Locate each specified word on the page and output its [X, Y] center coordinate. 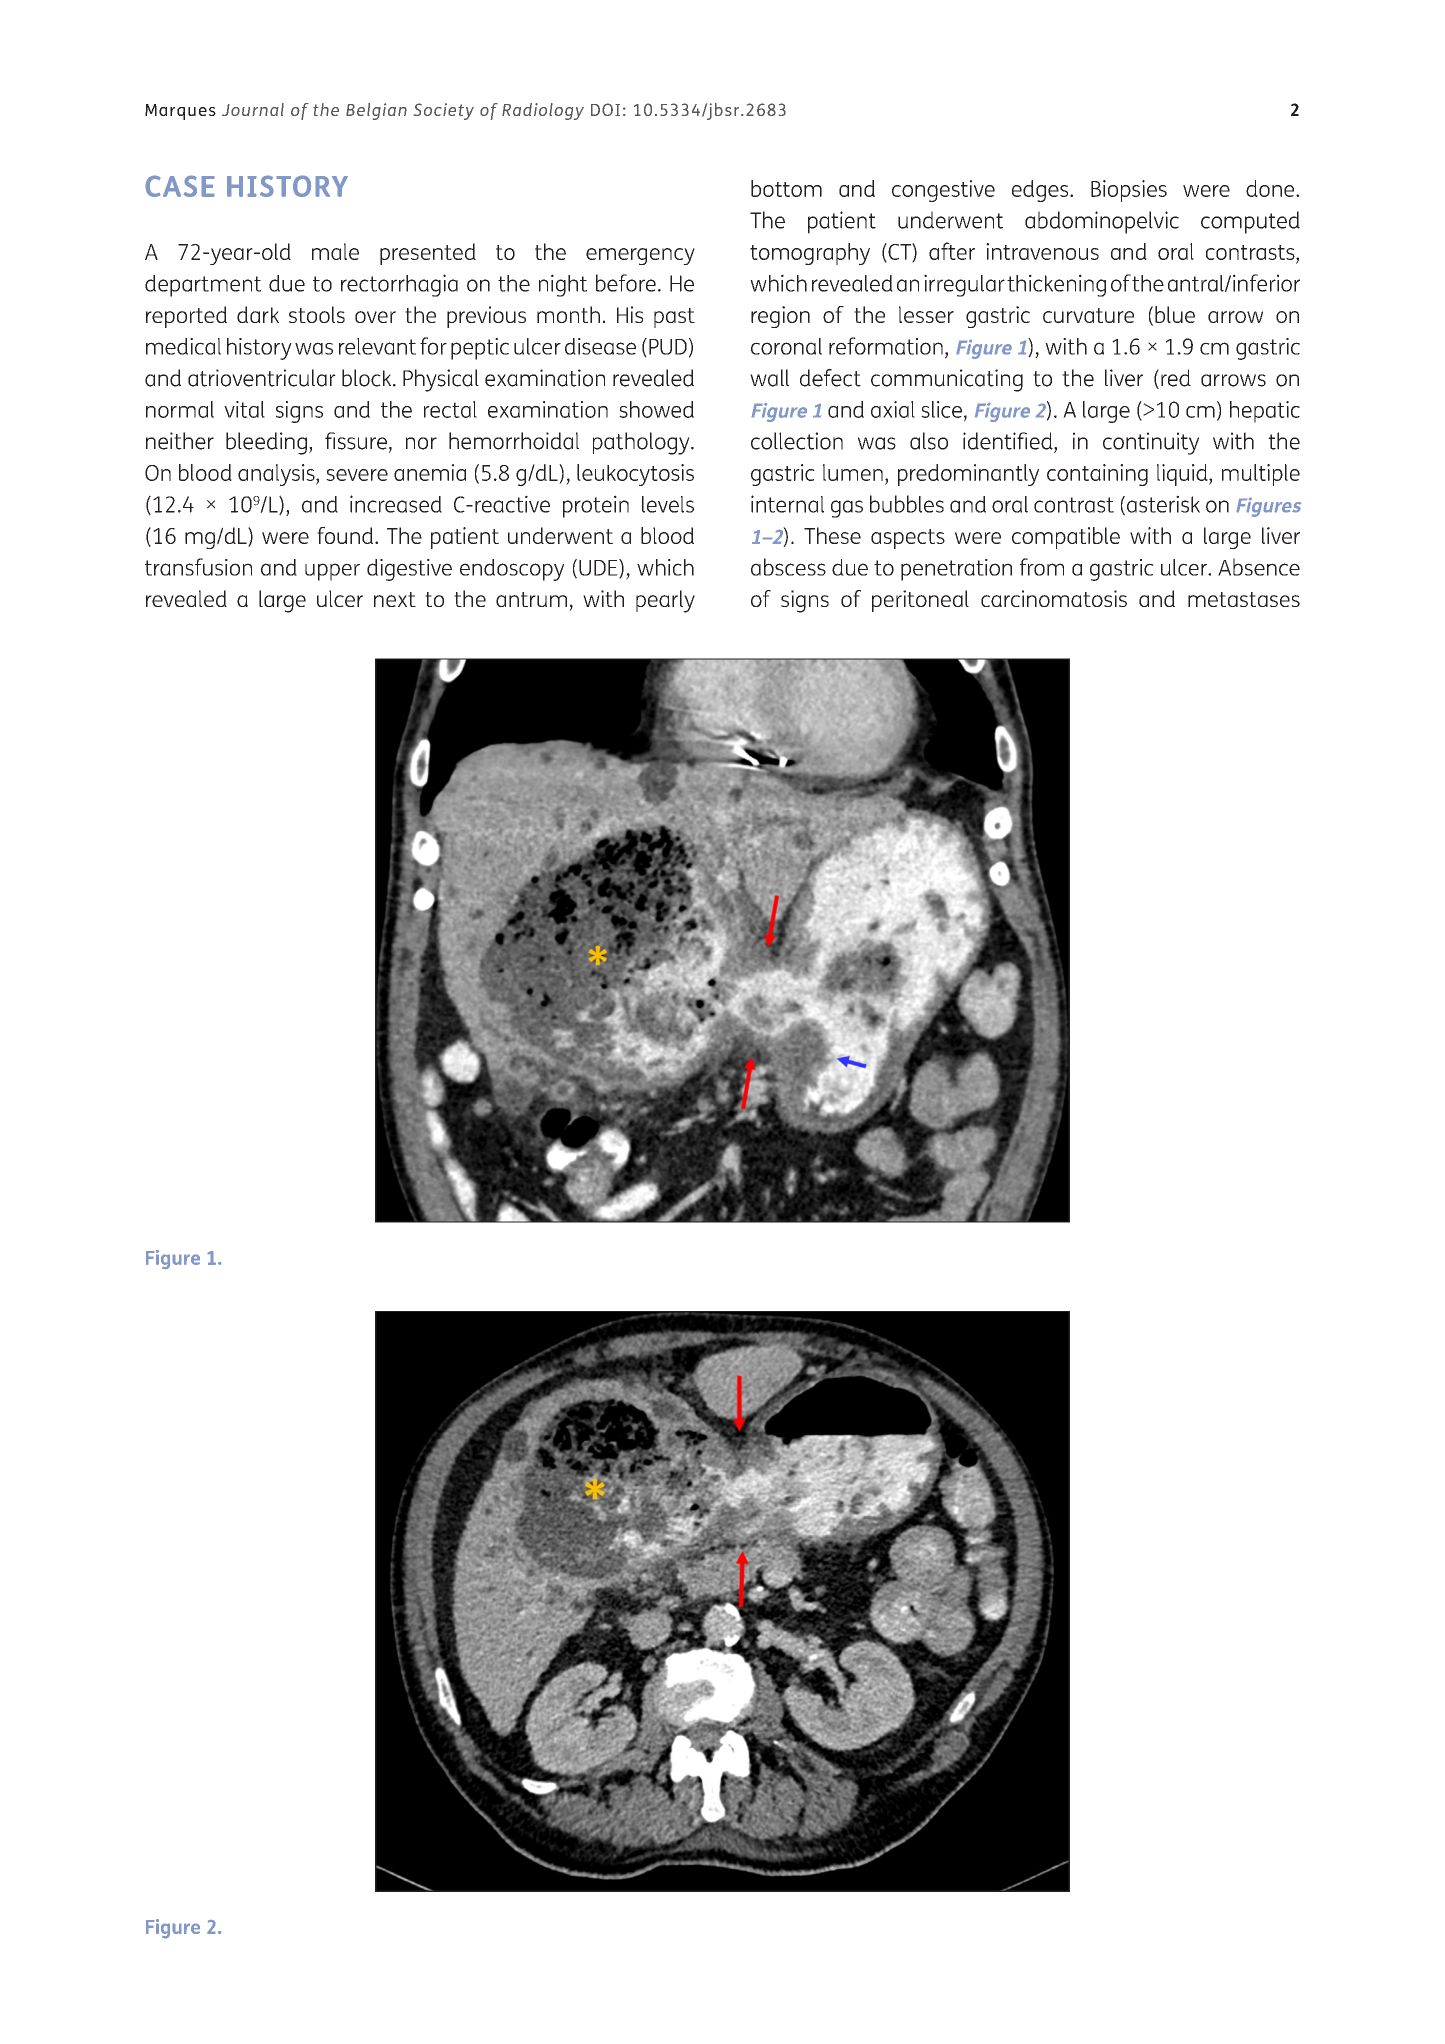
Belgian [376, 111]
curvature [1088, 315]
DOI [605, 109]
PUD [668, 347]
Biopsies [1129, 191]
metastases [1244, 599]
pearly [665, 601]
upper [332, 572]
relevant [377, 346]
